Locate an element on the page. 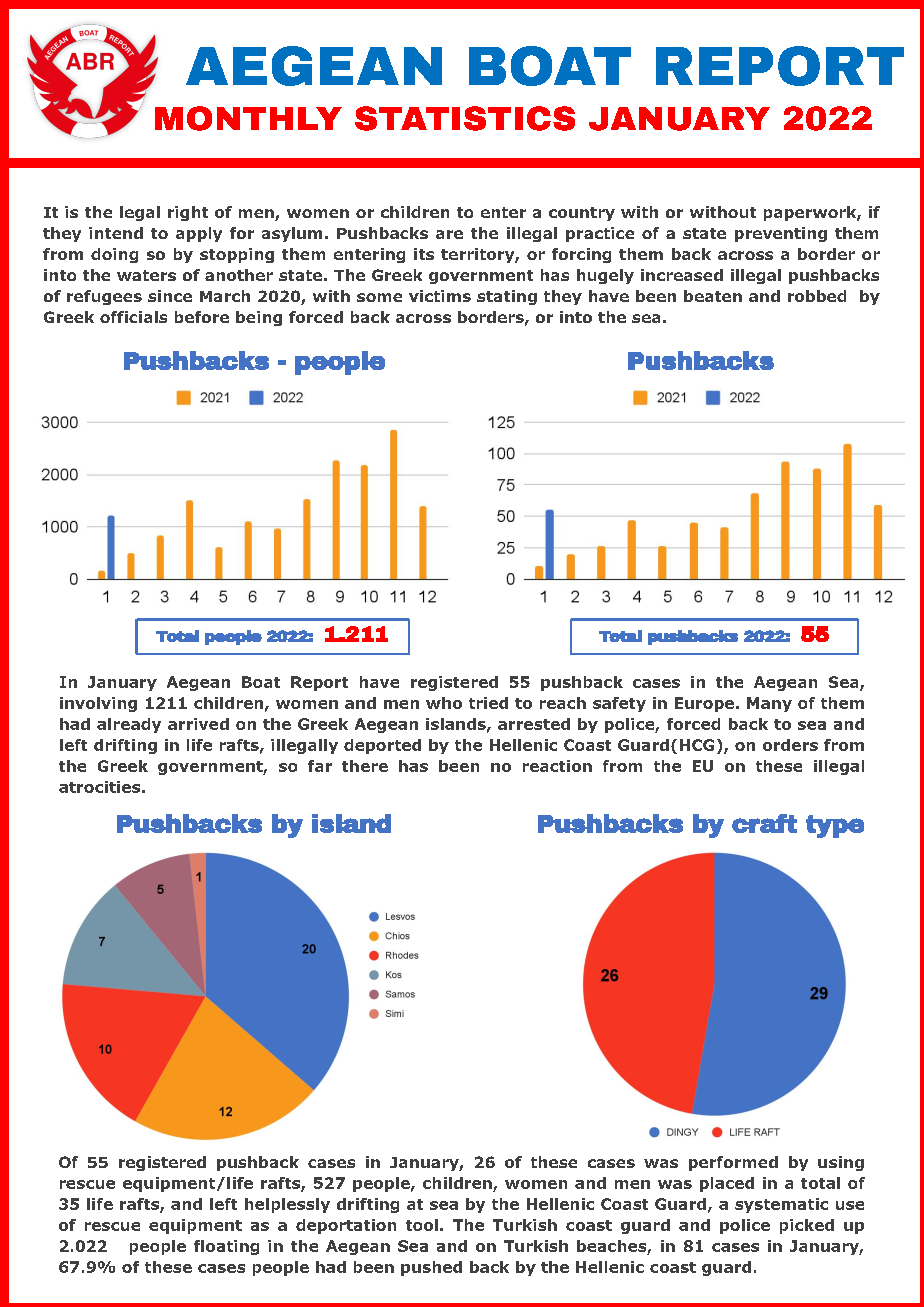 The width and height of the document is (924, 1307). Many is located at coordinates (769, 704).
